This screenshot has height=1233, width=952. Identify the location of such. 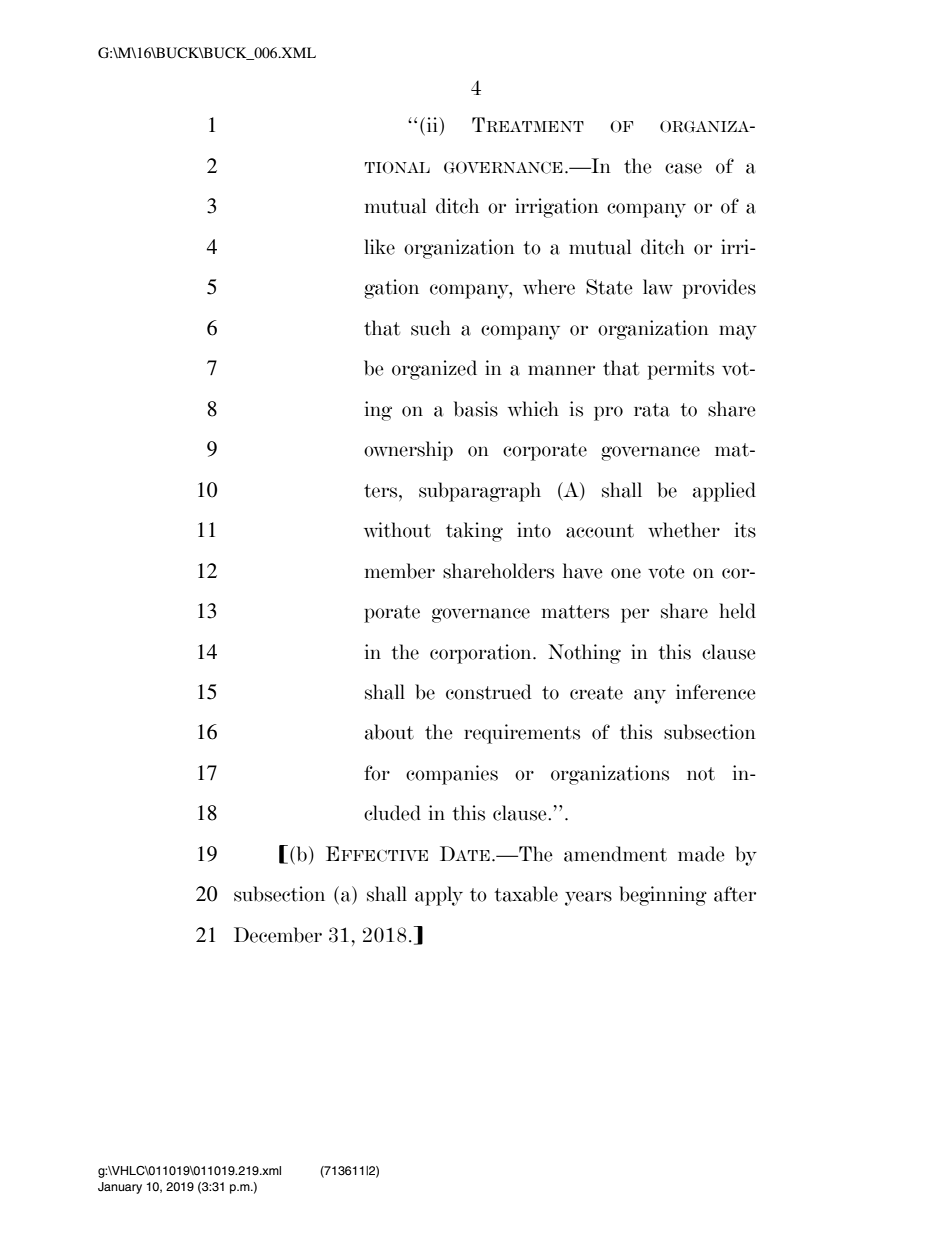
(431, 328).
